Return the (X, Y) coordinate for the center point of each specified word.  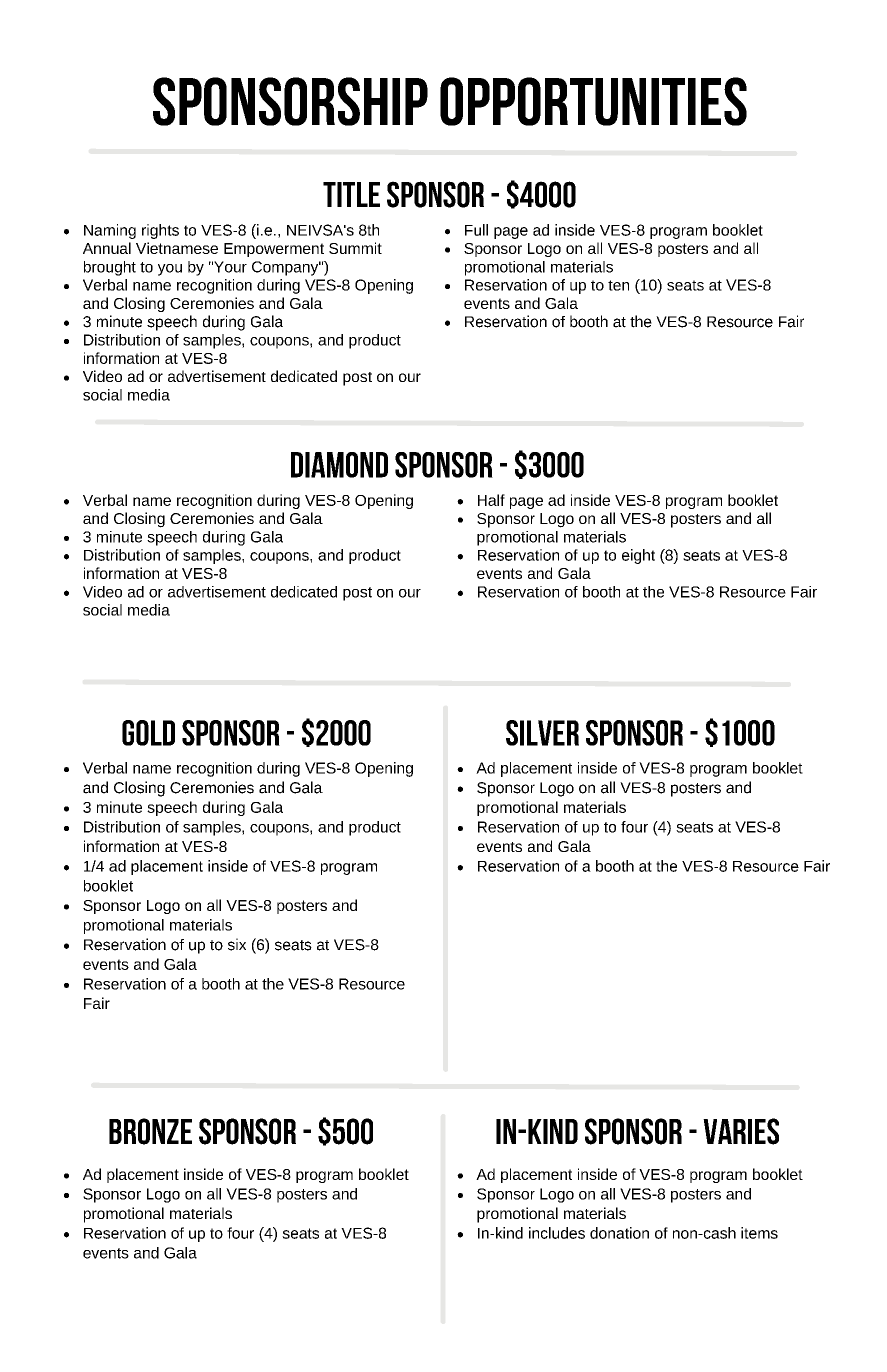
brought (110, 268)
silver (542, 733)
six (237, 944)
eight (638, 556)
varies (741, 1131)
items (759, 1233)
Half (491, 500)
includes (557, 1233)
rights (160, 231)
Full (476, 230)
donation (619, 1233)
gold (148, 733)
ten (618, 285)
